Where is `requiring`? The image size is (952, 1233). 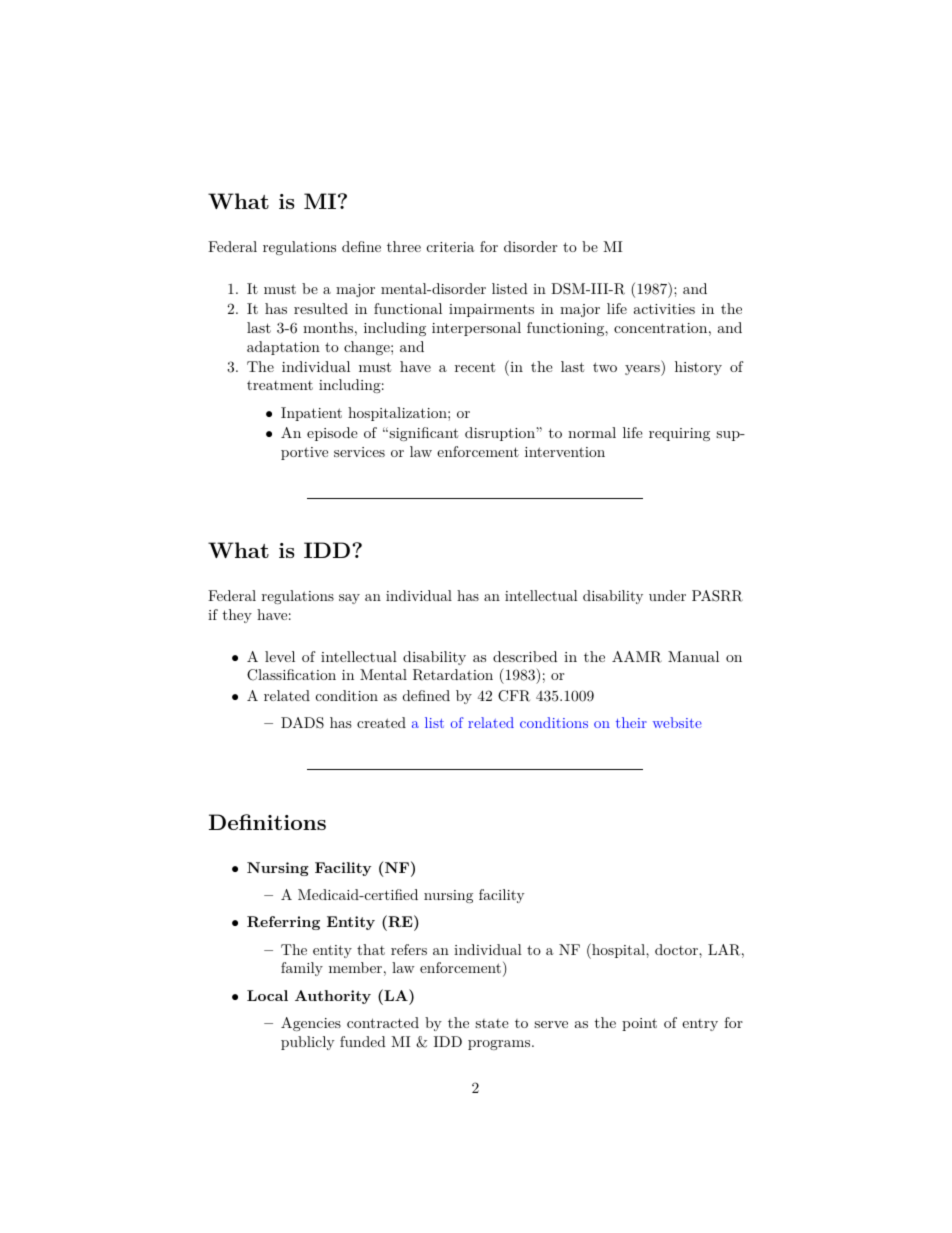
requiring is located at coordinates (679, 434).
